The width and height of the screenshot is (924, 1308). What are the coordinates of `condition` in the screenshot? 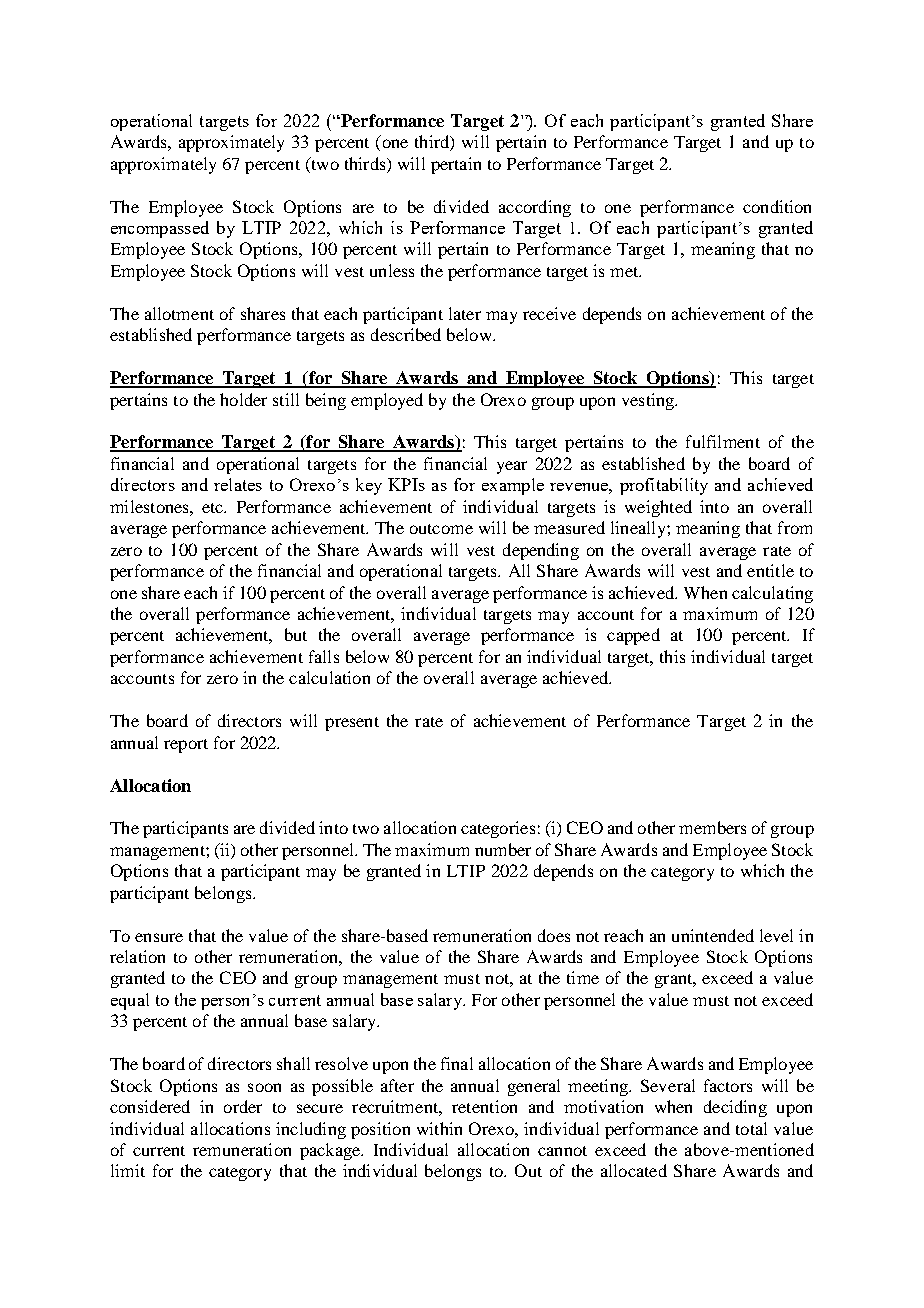 It's located at (777, 206).
